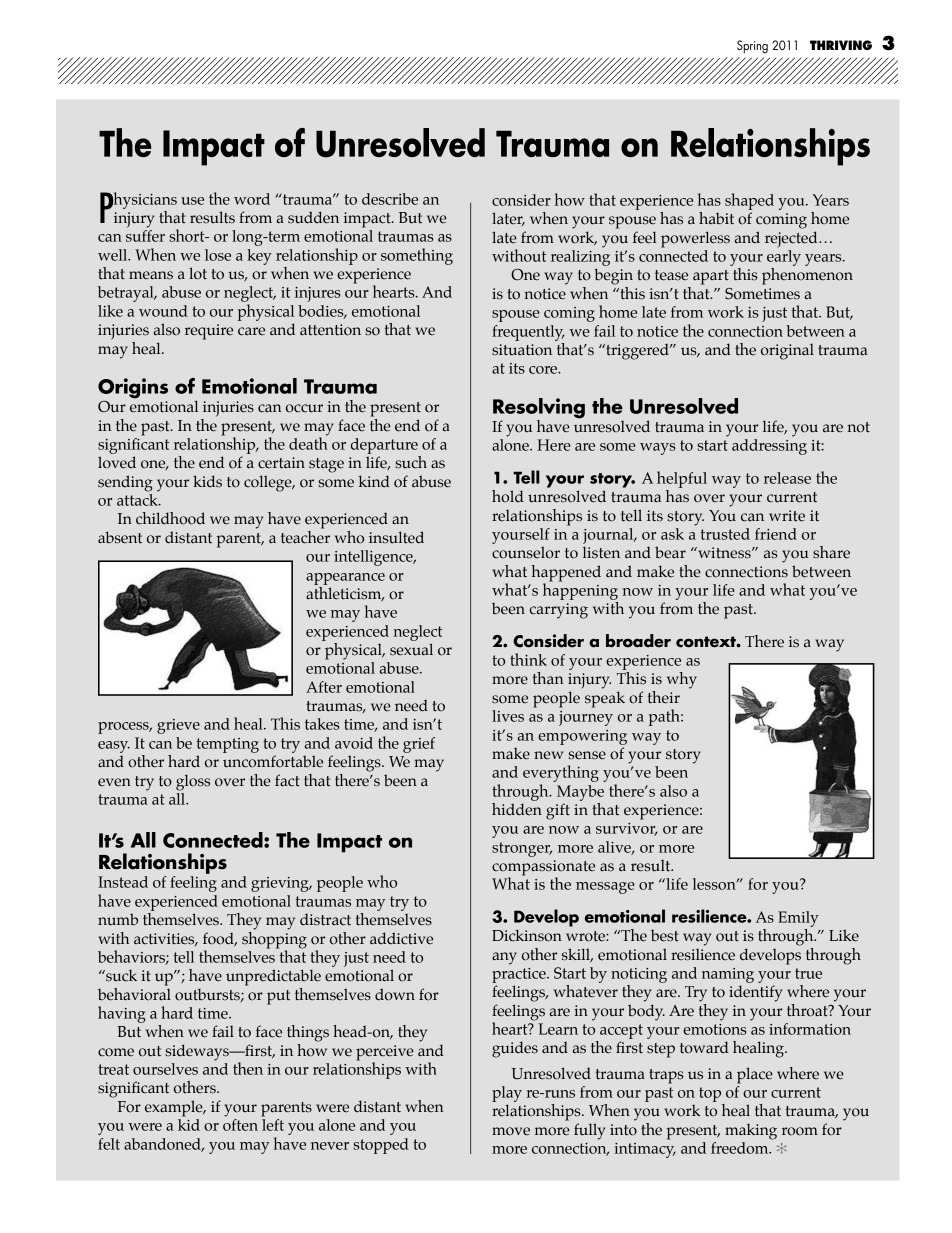 The image size is (952, 1233). I want to click on Spring, so click(752, 47).
